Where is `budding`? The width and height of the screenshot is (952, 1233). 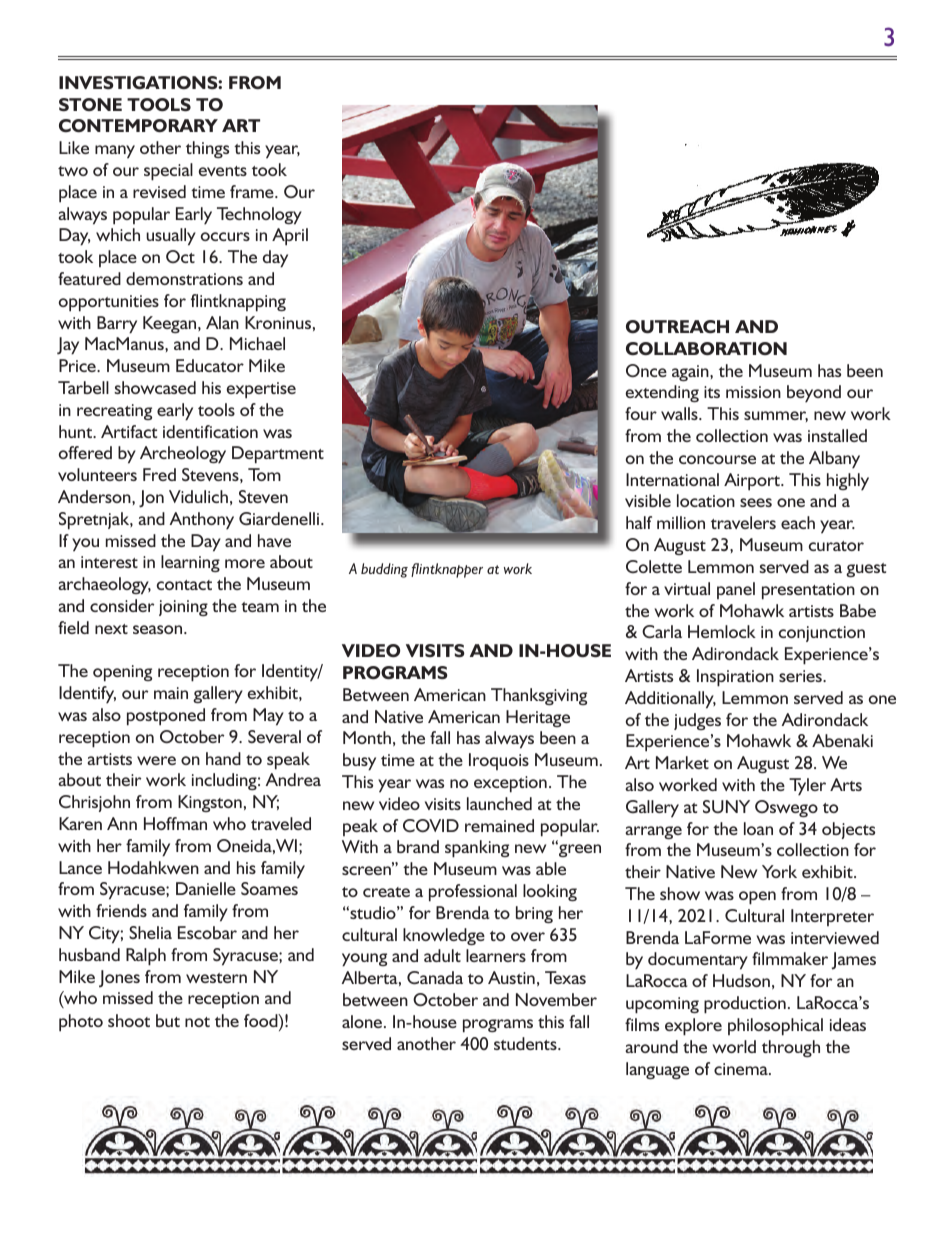
budding is located at coordinates (384, 570).
